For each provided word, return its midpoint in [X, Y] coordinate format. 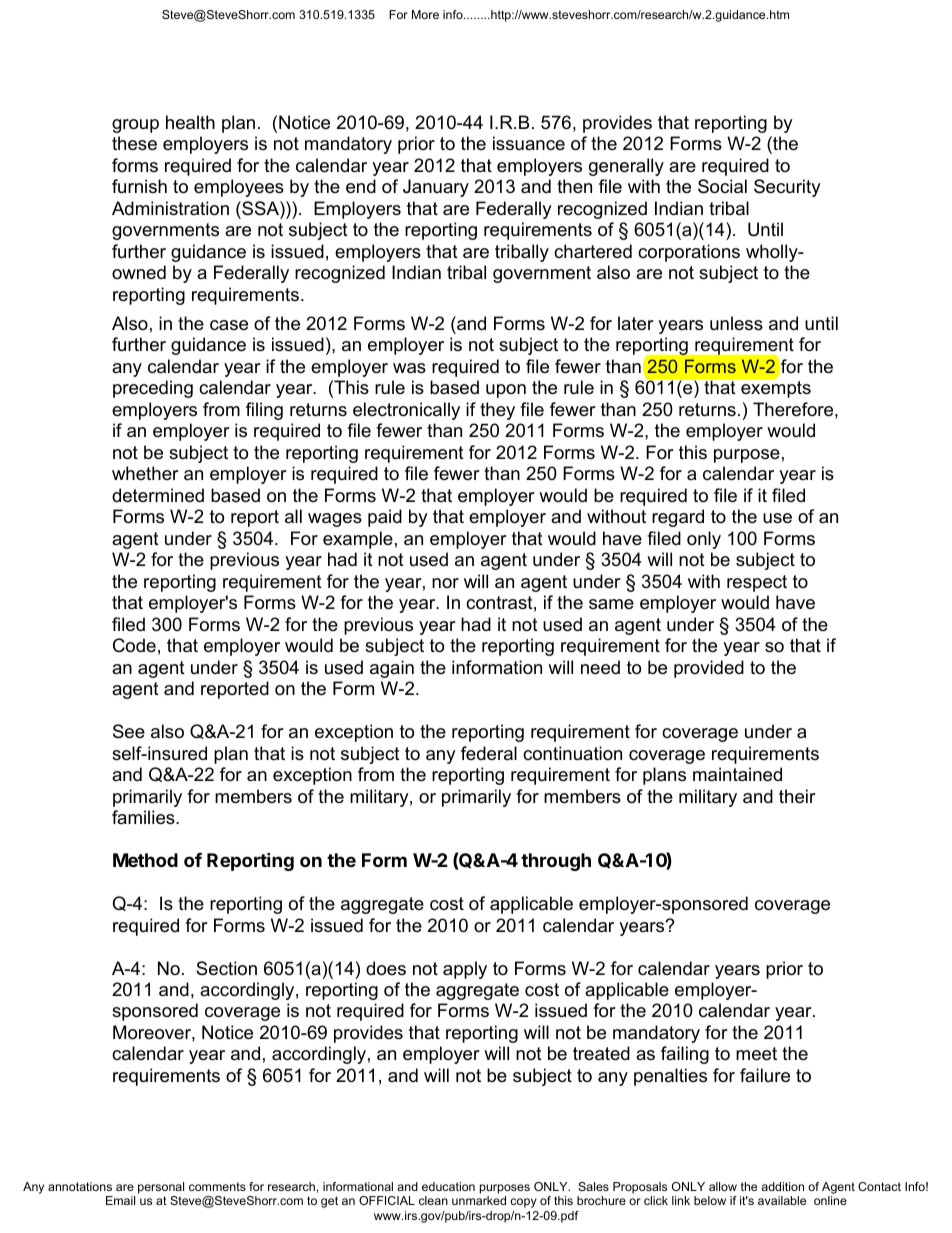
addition [782, 1186]
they [497, 411]
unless [736, 323]
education [448, 1186]
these [134, 143]
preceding [153, 389]
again [392, 669]
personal [161, 1188]
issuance [529, 143]
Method [145, 860]
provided [709, 669]
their [797, 796]
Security [787, 188]
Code [134, 645]
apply [465, 970]
